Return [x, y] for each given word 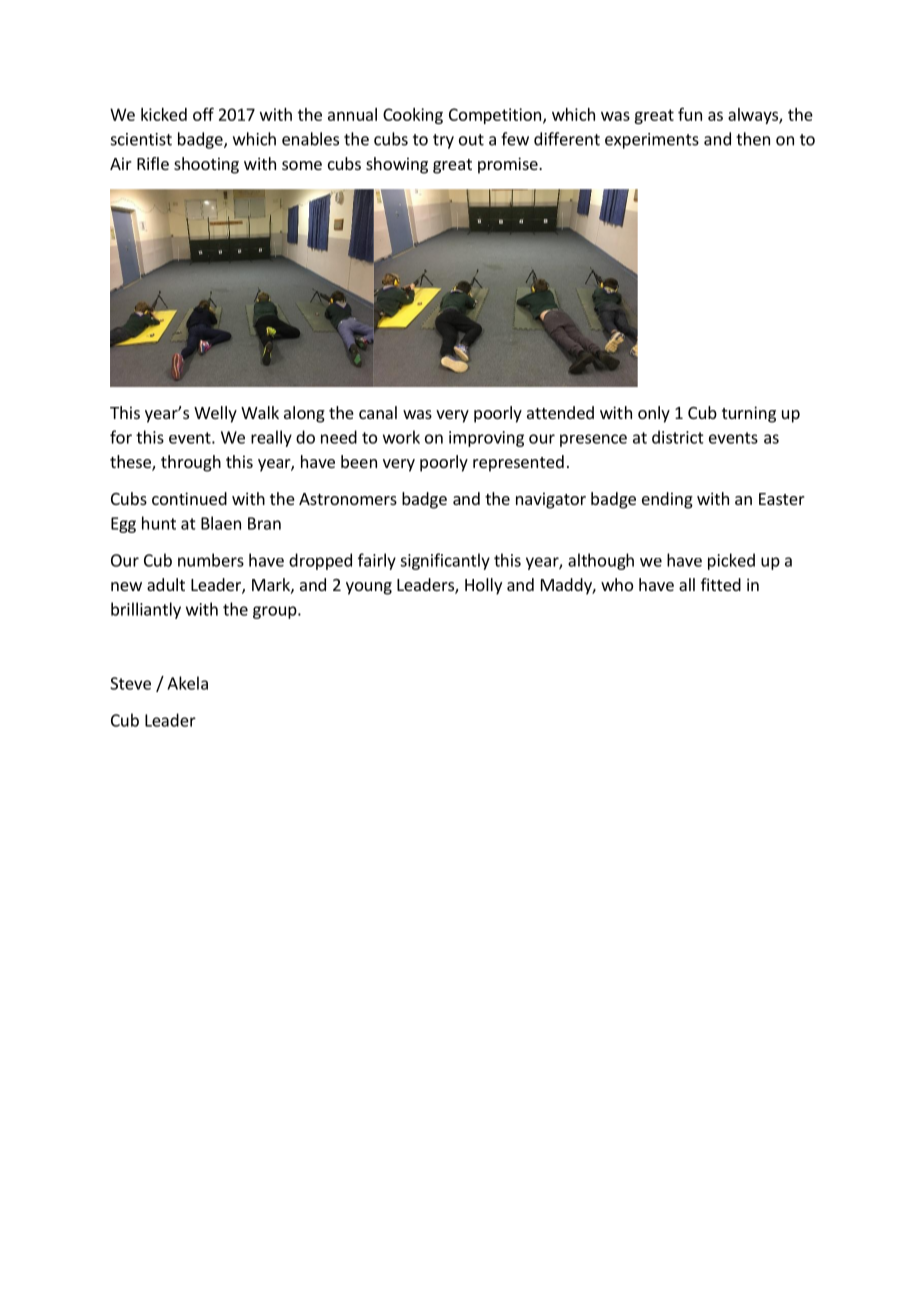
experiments [652, 141]
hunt [159, 523]
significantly [445, 561]
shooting [206, 165]
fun [690, 114]
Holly [483, 586]
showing [397, 165]
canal [378, 412]
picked [731, 561]
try [443, 141]
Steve [130, 683]
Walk [260, 412]
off [203, 114]
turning [749, 414]
